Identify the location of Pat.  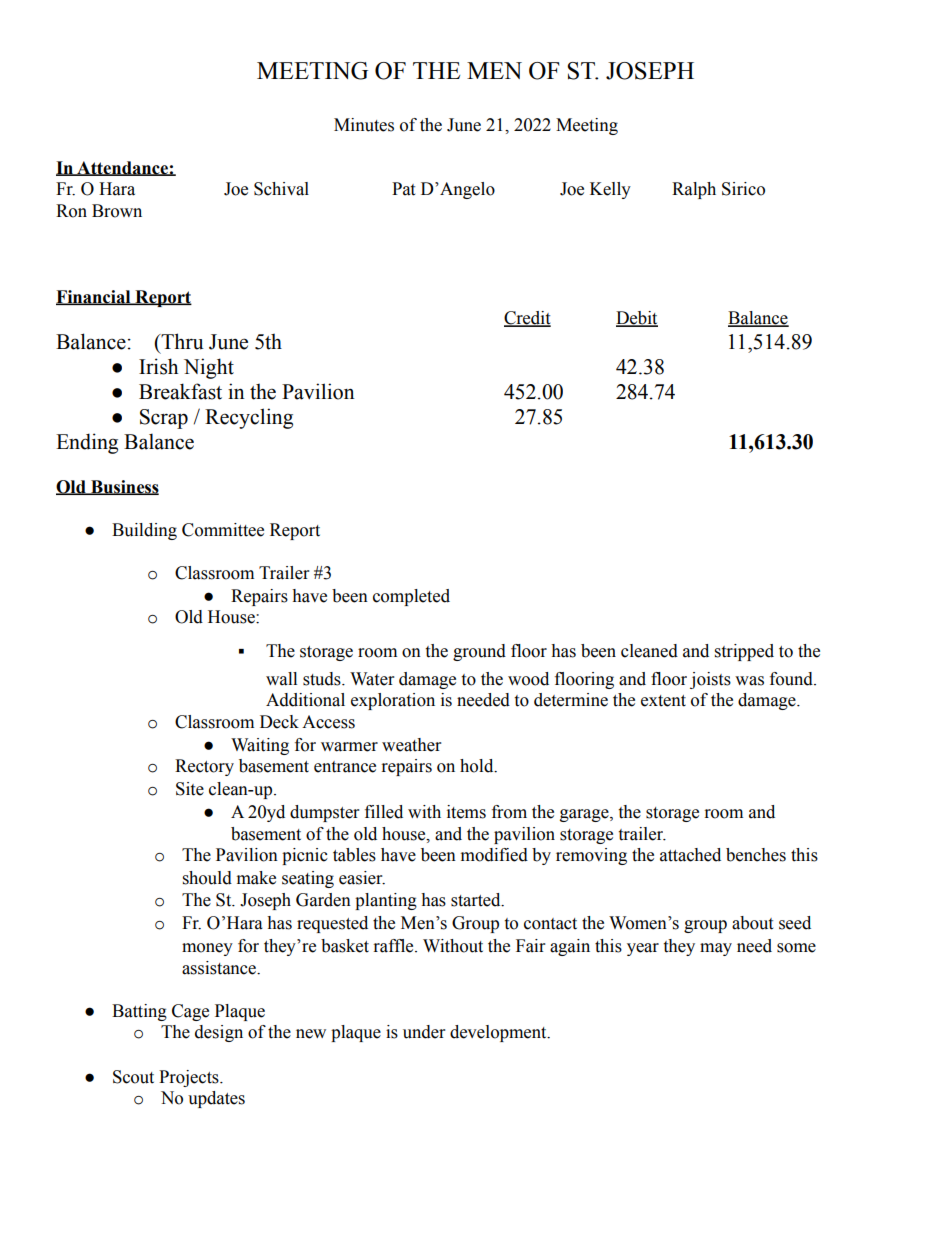
(403, 189).
